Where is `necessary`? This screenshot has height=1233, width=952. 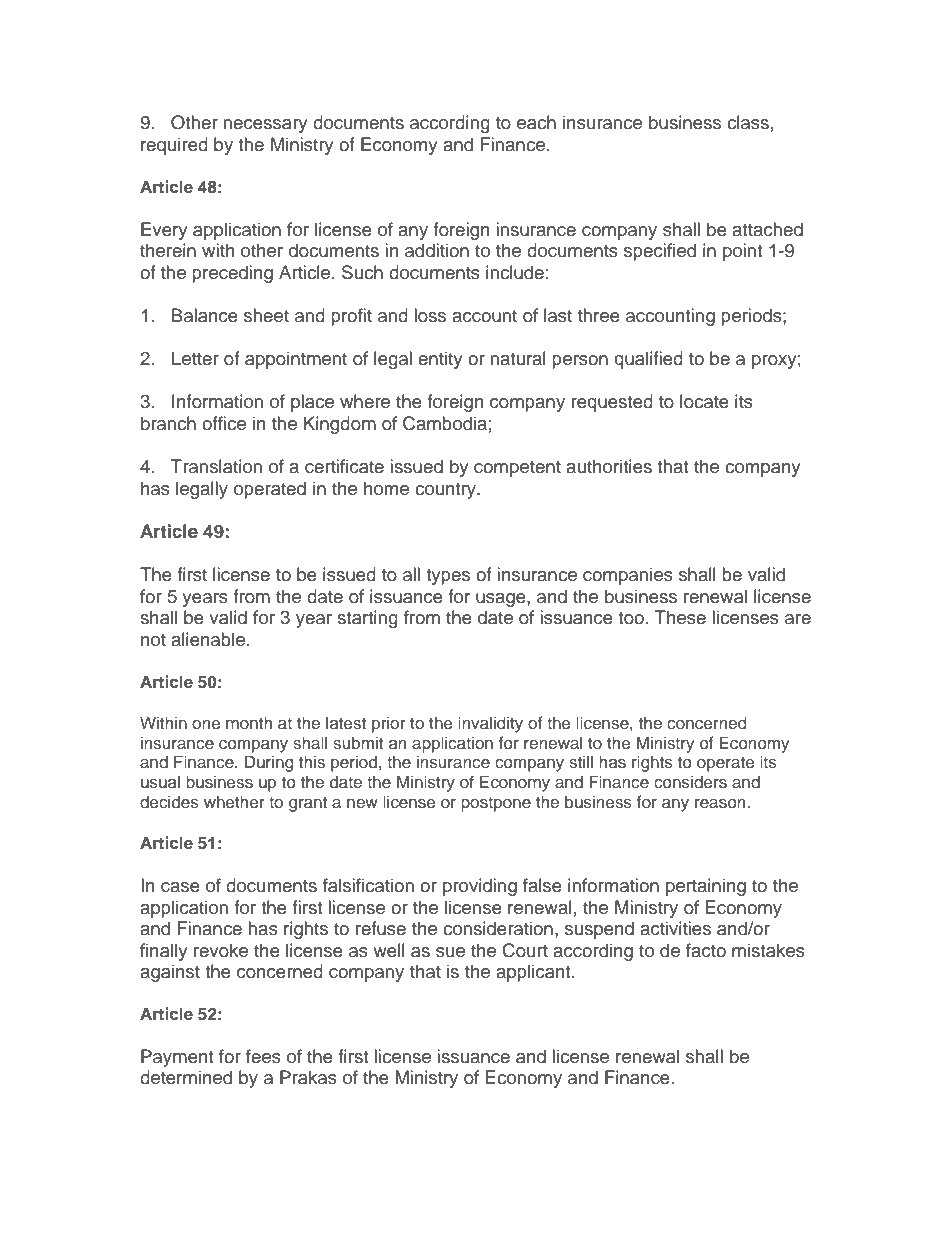 necessary is located at coordinates (266, 126).
